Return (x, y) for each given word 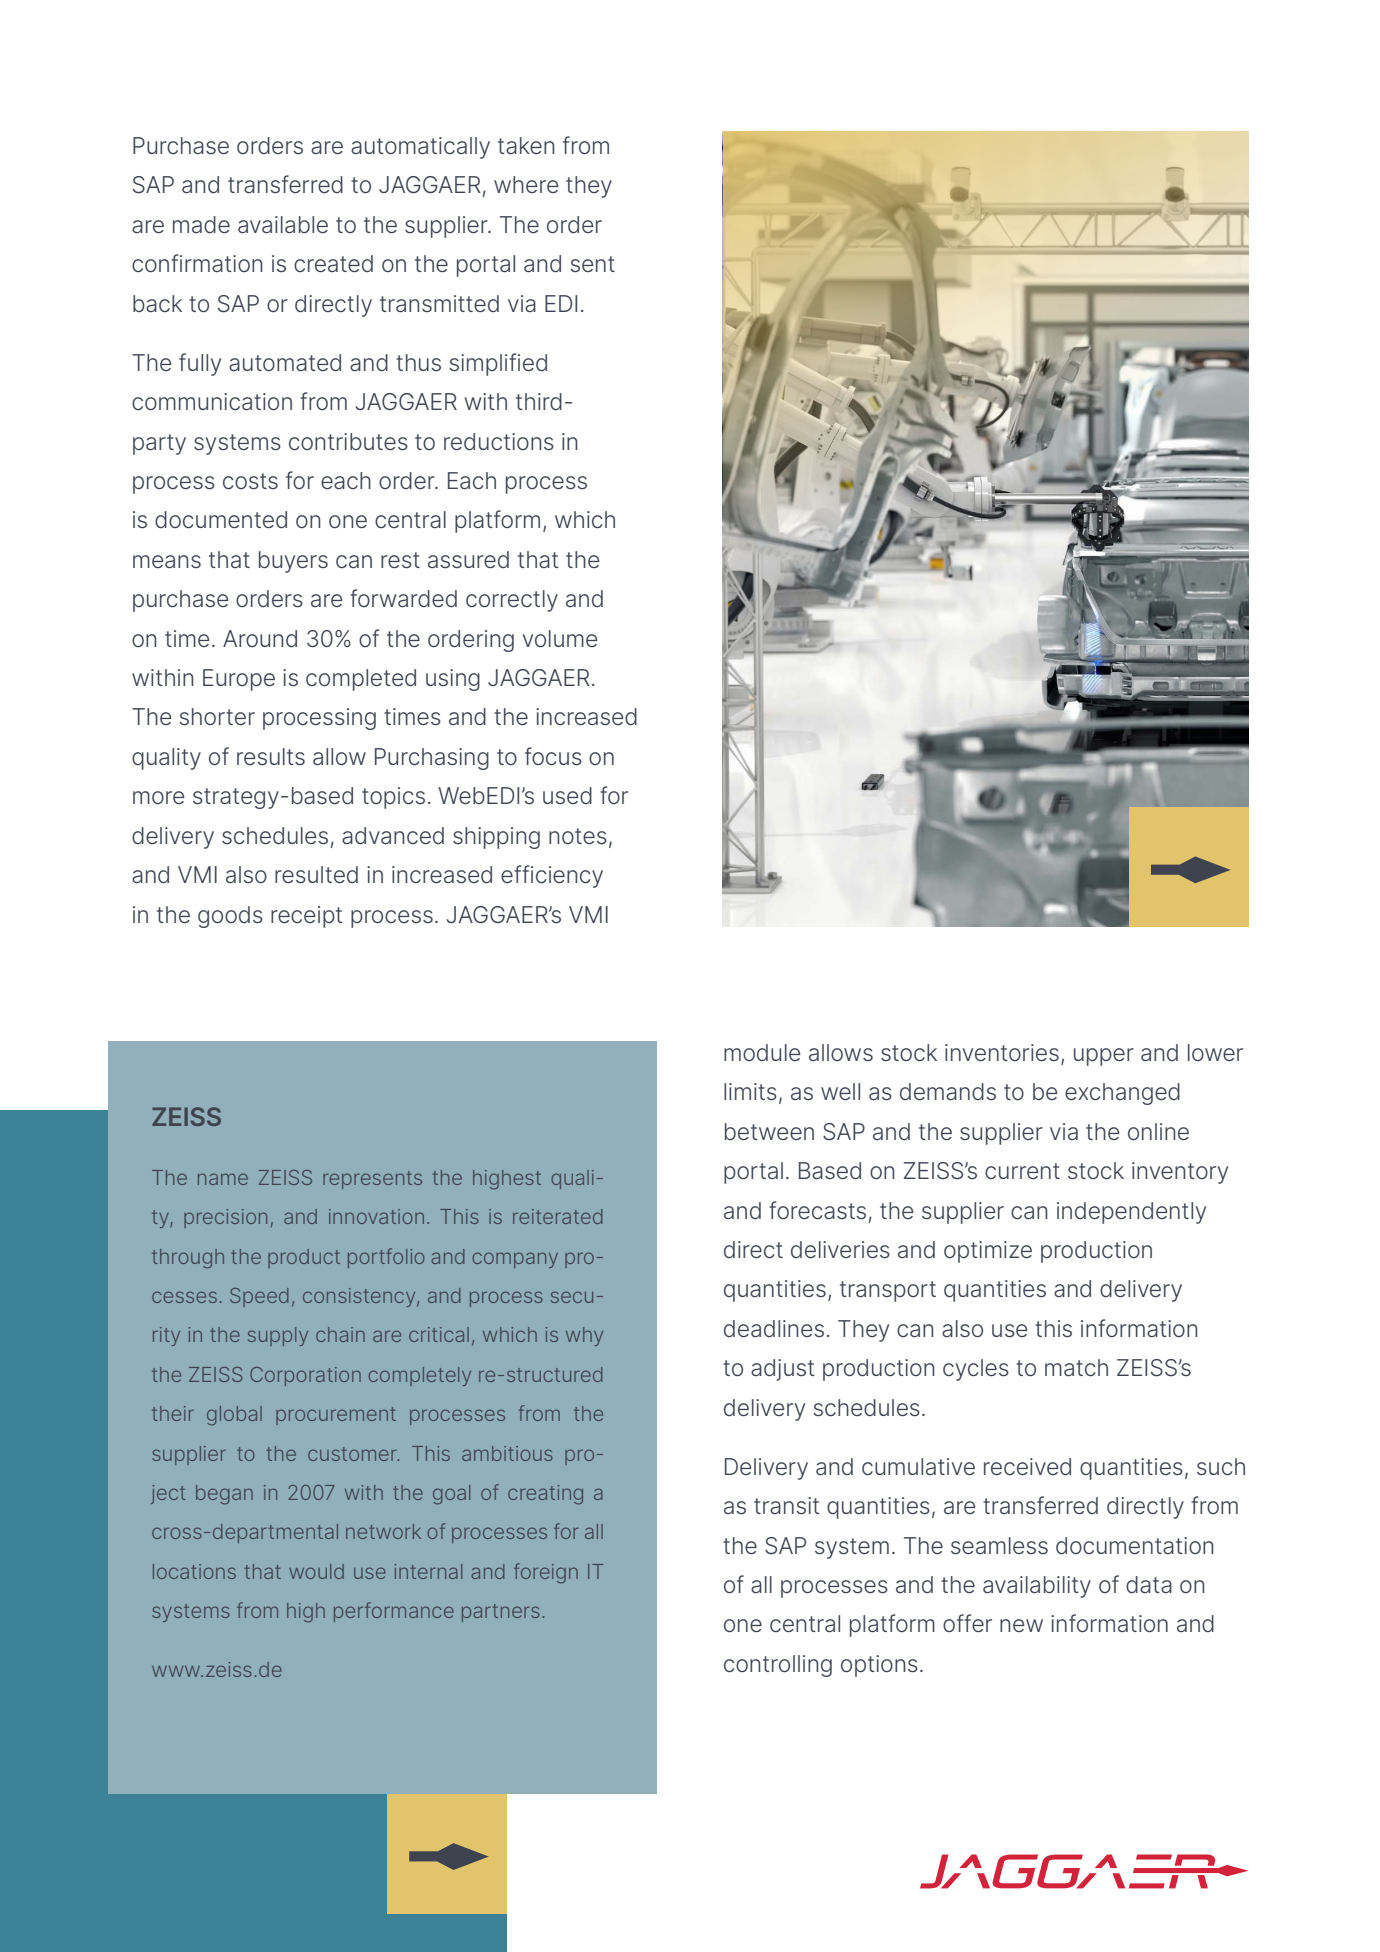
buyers (293, 562)
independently (1131, 1213)
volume (560, 639)
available (283, 225)
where (526, 184)
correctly (512, 601)
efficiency (552, 876)
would (316, 1571)
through (188, 1259)
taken (526, 145)
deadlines (774, 1329)
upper (1104, 1057)
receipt (307, 917)
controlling (778, 1666)
